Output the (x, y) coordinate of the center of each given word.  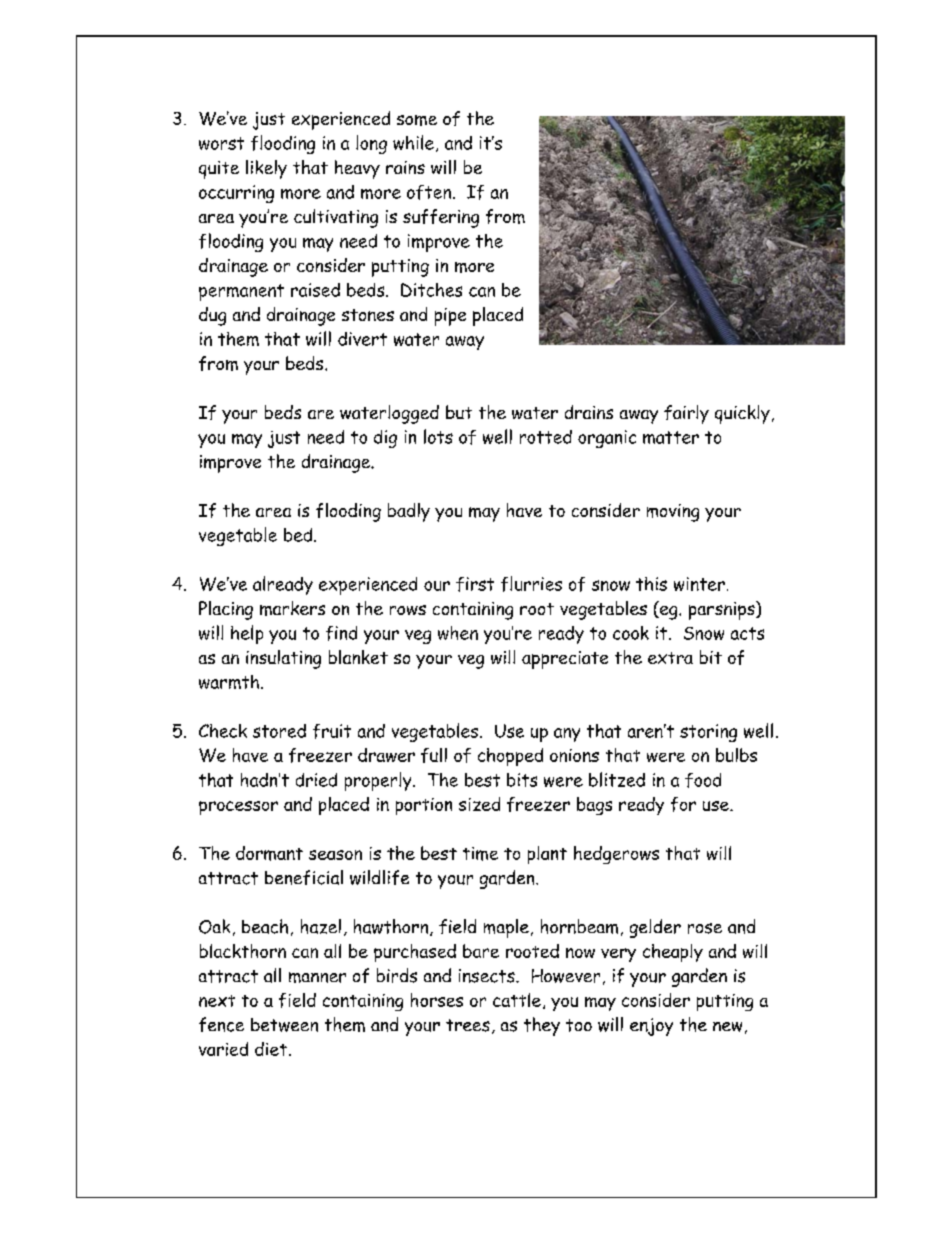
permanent (241, 292)
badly (409, 512)
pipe (450, 317)
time (480, 854)
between (284, 1025)
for (683, 804)
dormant (269, 853)
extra (670, 658)
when (458, 633)
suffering (441, 218)
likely (266, 169)
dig (385, 439)
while (413, 142)
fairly (686, 414)
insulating (283, 659)
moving (673, 513)
